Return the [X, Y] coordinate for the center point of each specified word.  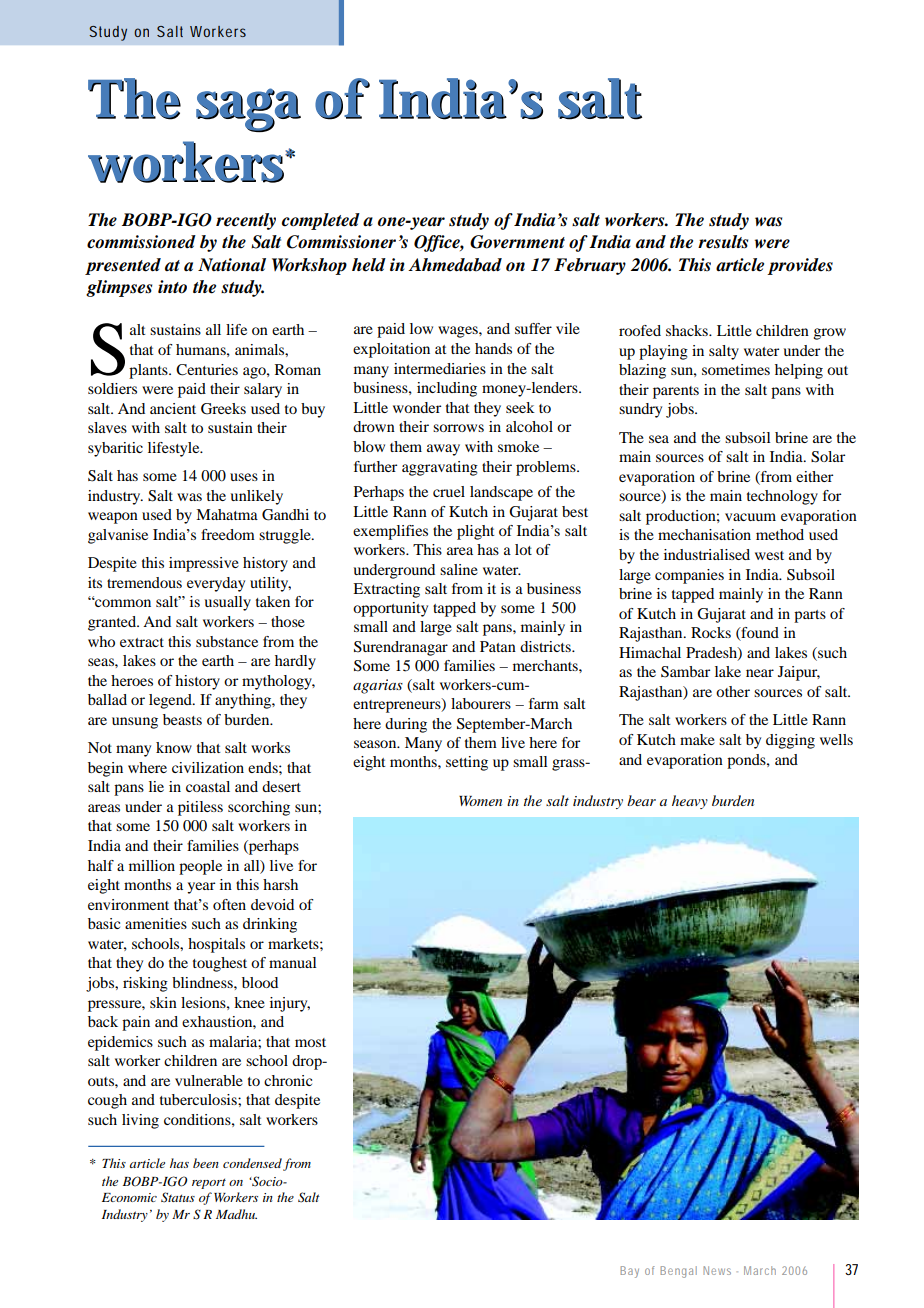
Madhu [236, 1214]
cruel [449, 491]
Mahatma [227, 514]
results [723, 242]
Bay [629, 1272]
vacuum [750, 517]
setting [467, 763]
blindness [203, 982]
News [717, 1270]
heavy [690, 802]
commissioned [141, 242]
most [310, 1042]
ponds [747, 761]
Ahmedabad [455, 265]
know [174, 747]
